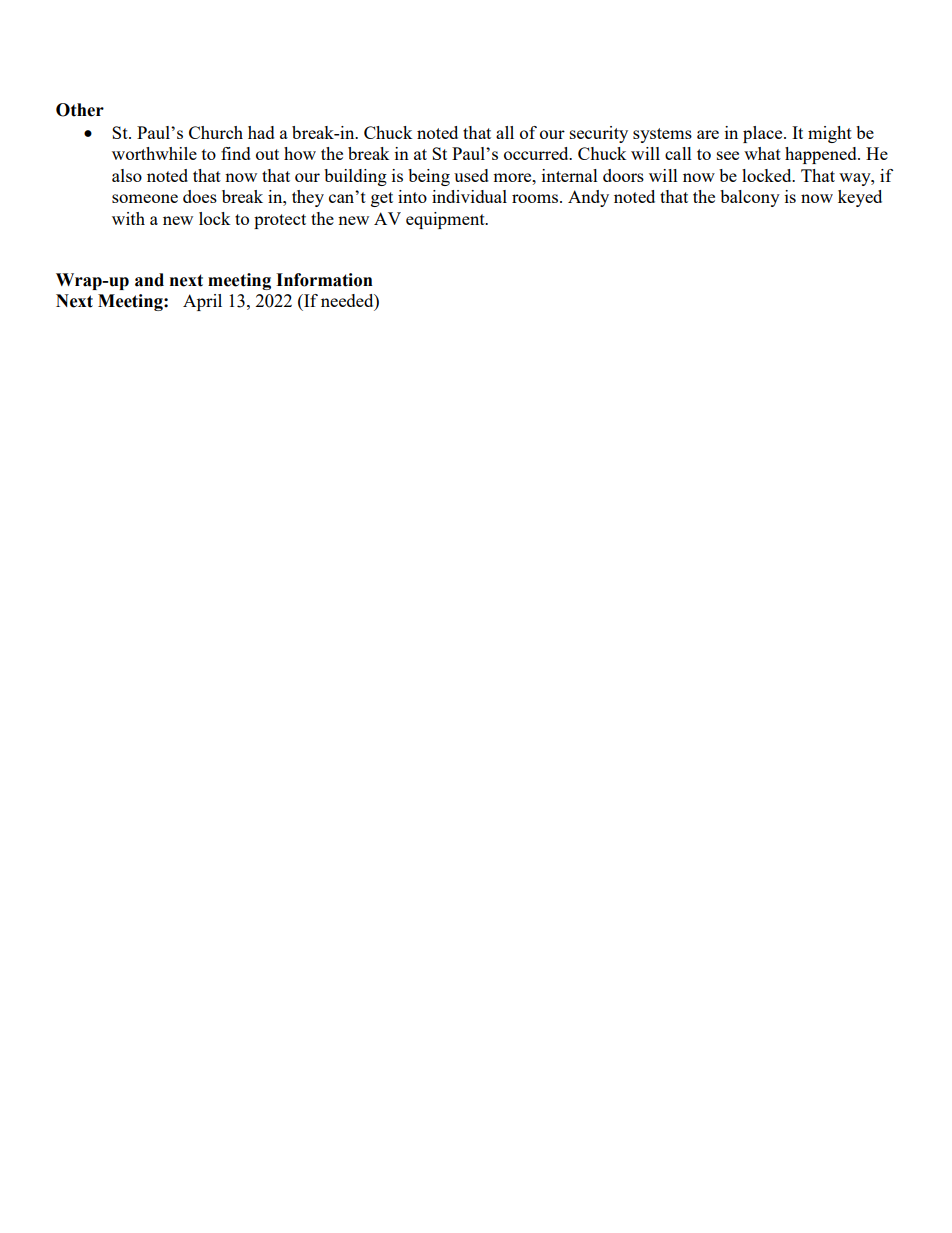  I want to click on equipment, so click(446, 220).
